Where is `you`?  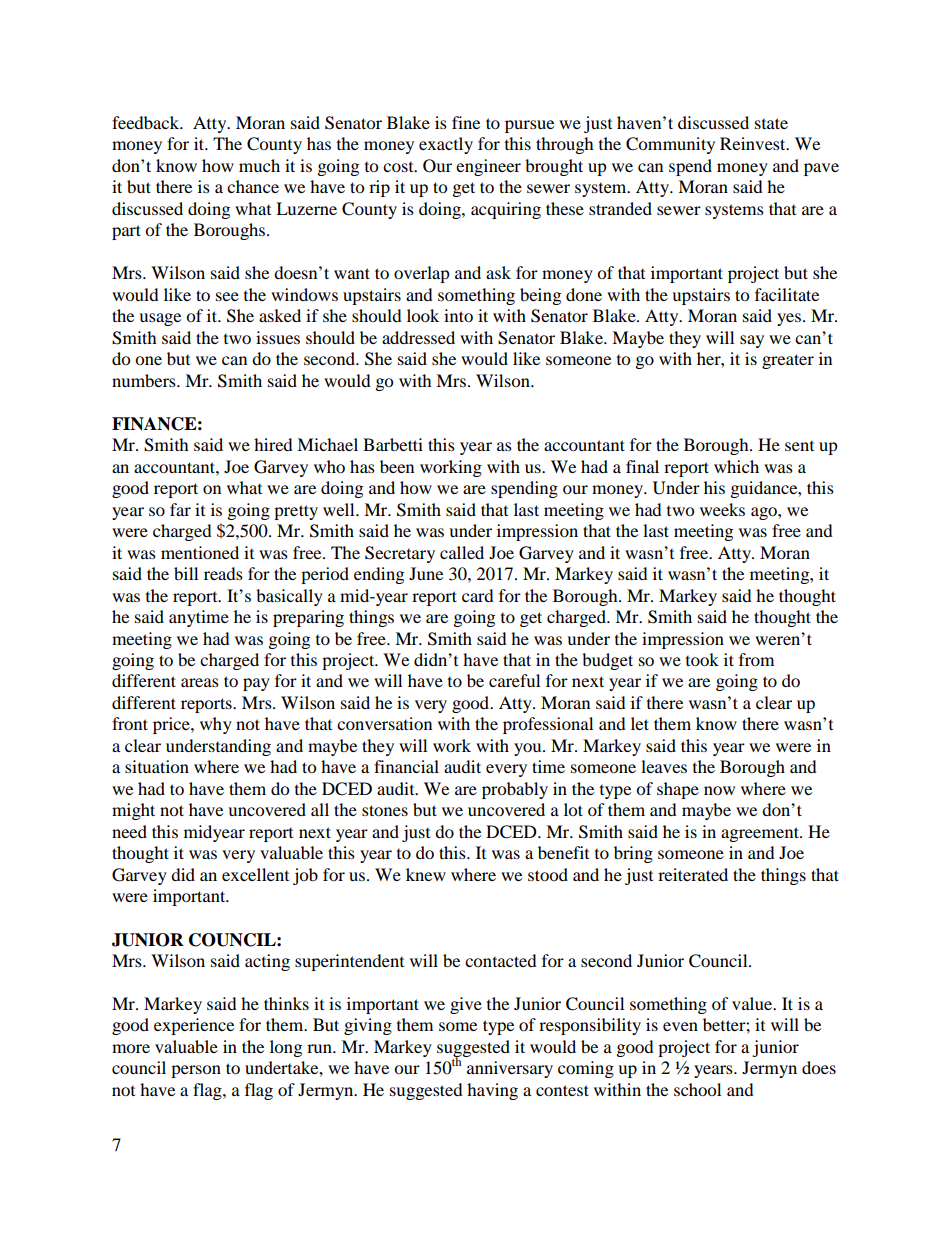 you is located at coordinates (529, 749).
